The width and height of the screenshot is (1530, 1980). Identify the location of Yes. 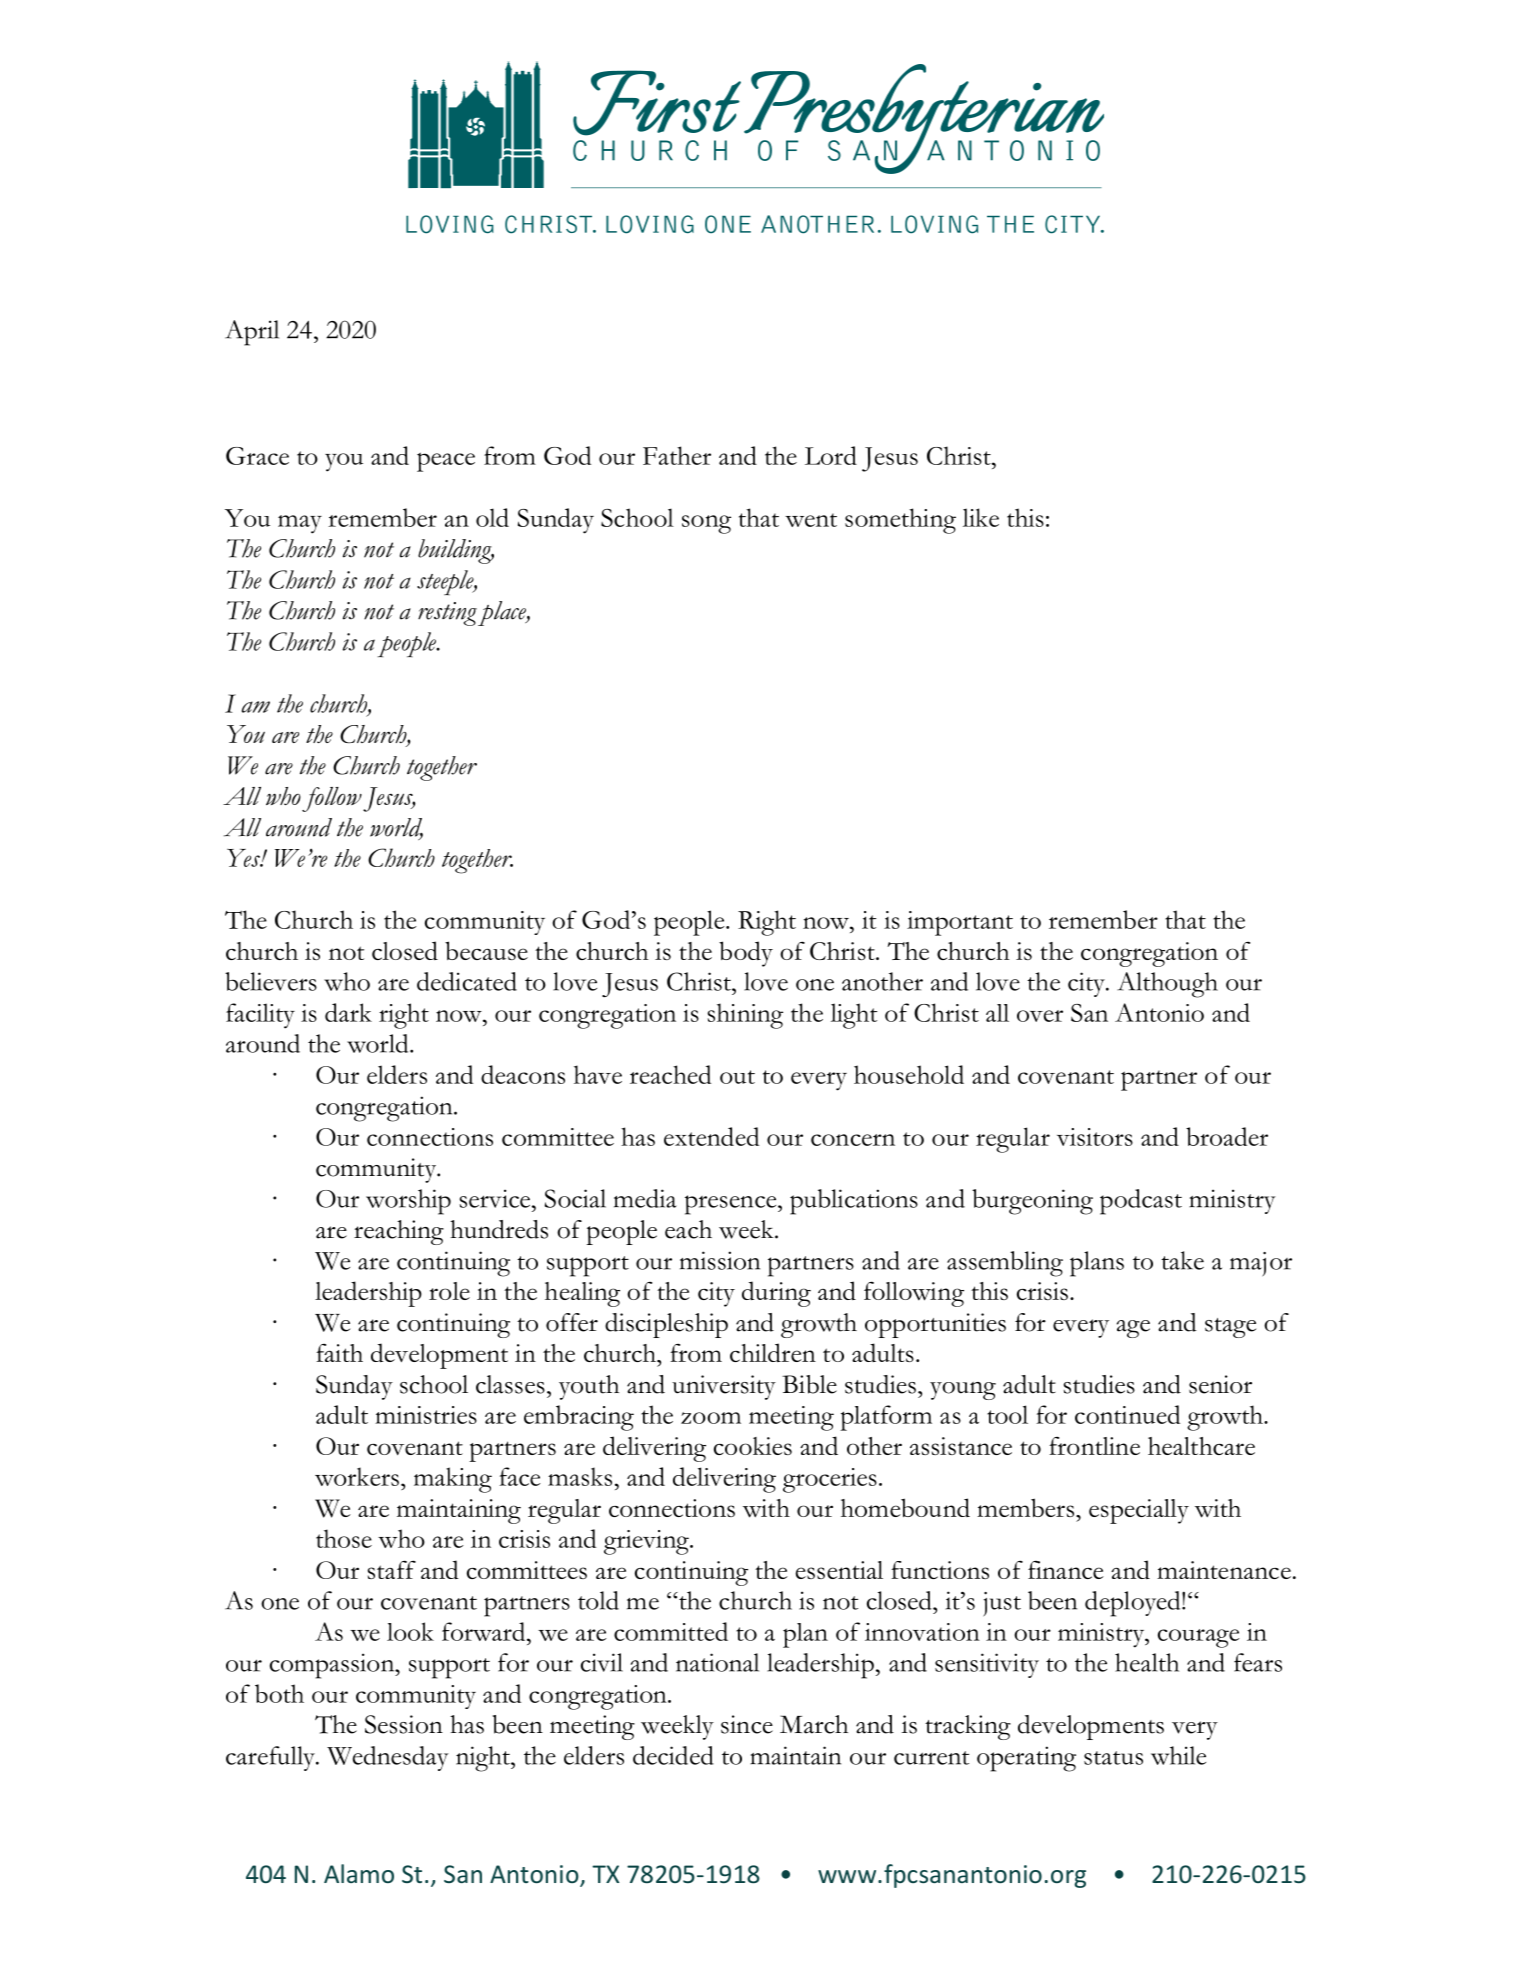
(244, 858).
